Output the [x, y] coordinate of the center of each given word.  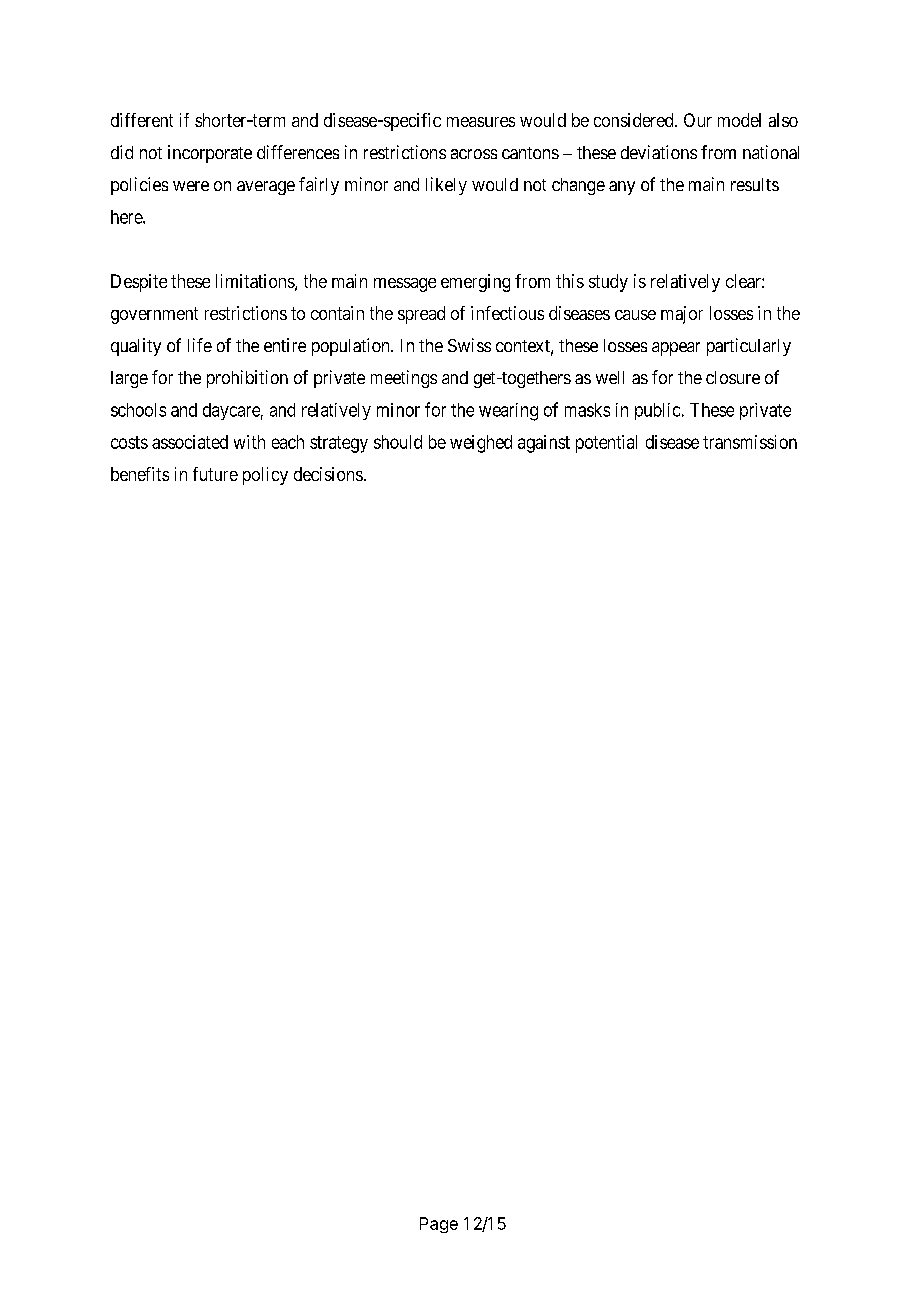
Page [439, 1225]
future [215, 474]
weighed [481, 444]
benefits [140, 474]
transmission [750, 442]
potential [606, 444]
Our [698, 120]
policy [265, 476]
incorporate [210, 154]
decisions [328, 474]
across [474, 154]
